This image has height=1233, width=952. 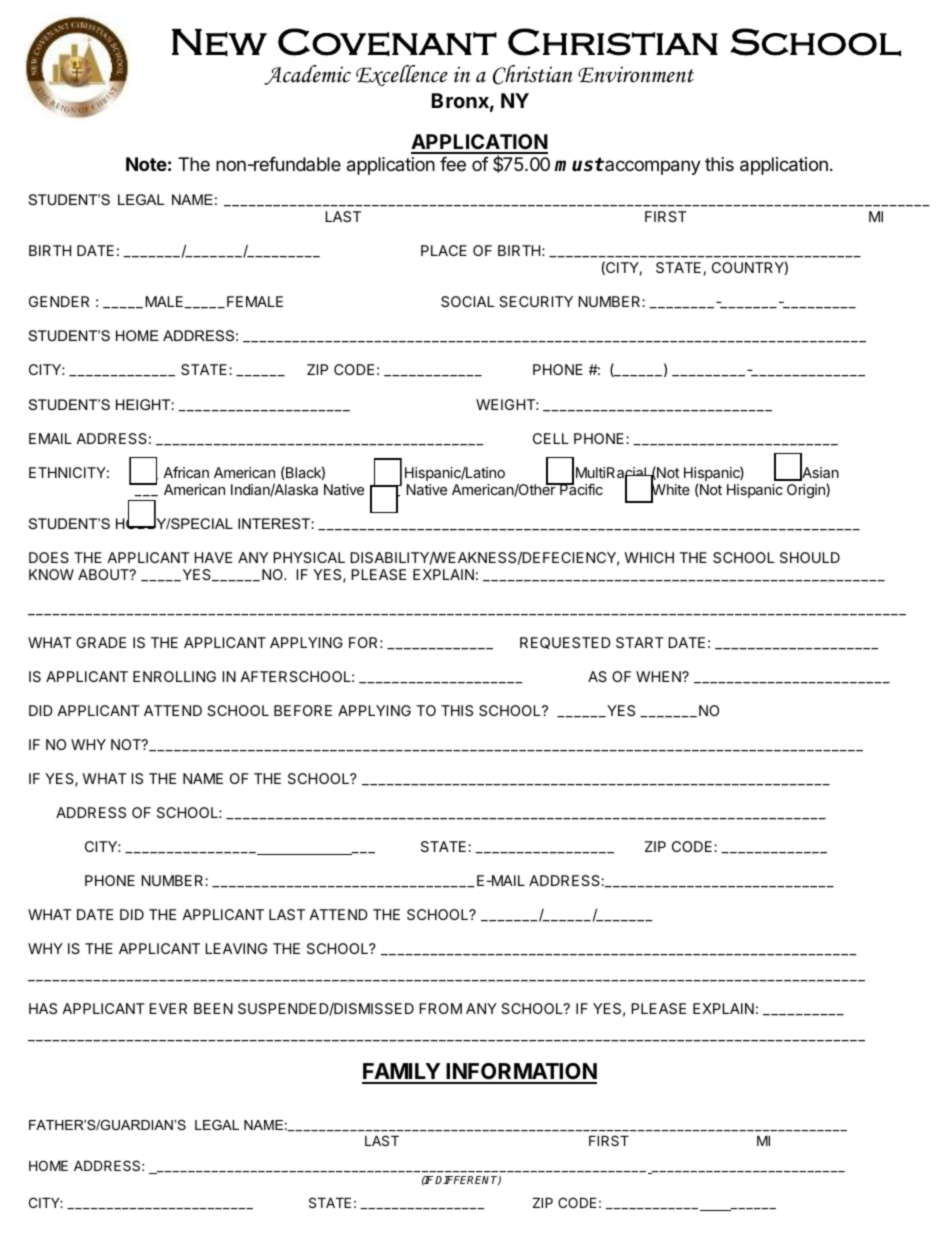 What do you see at coordinates (309, 557) in the image?
I see `PHYSICAL` at bounding box center [309, 557].
